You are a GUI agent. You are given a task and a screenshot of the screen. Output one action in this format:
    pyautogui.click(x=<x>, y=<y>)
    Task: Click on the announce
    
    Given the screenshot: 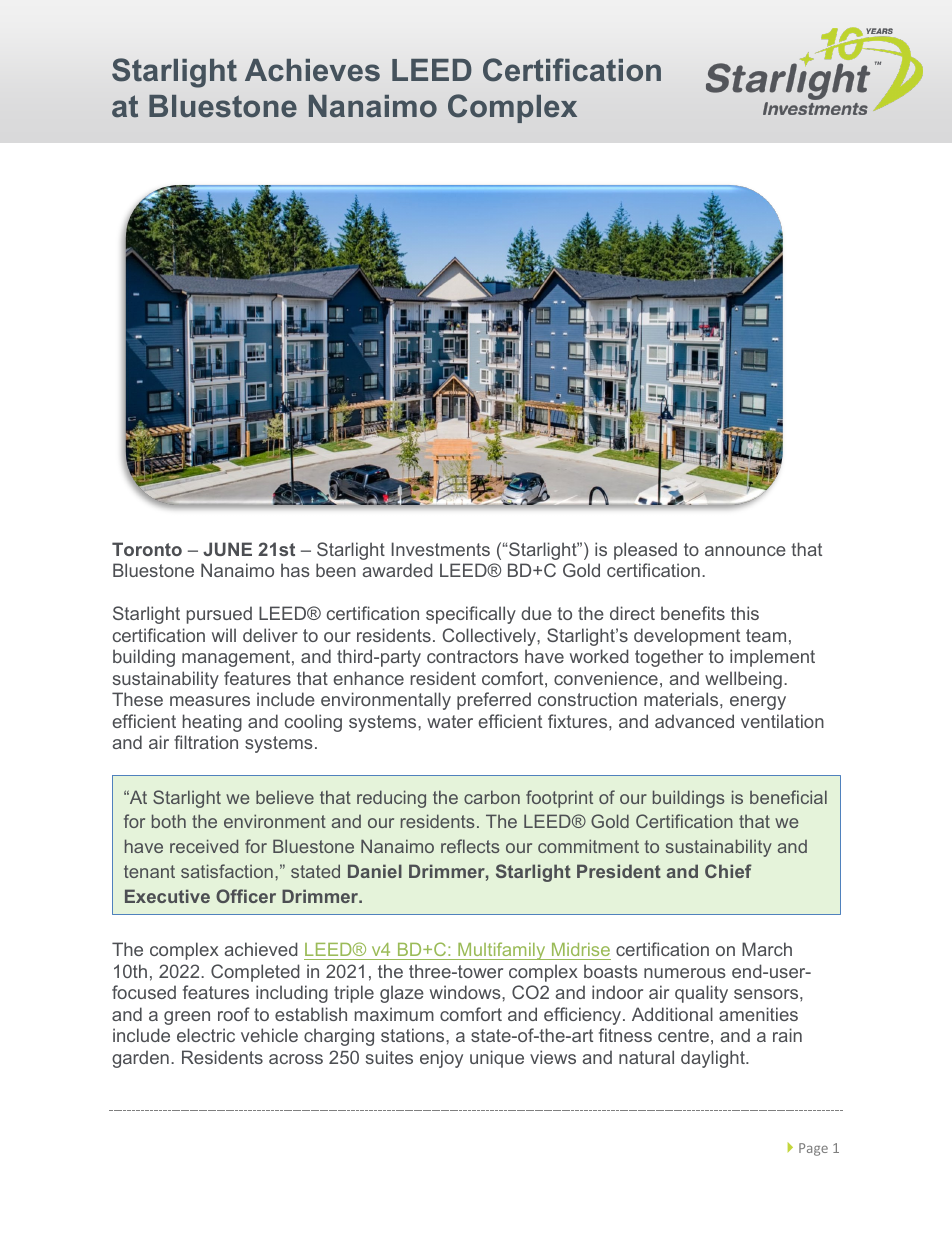 What is the action you would take?
    pyautogui.click(x=745, y=551)
